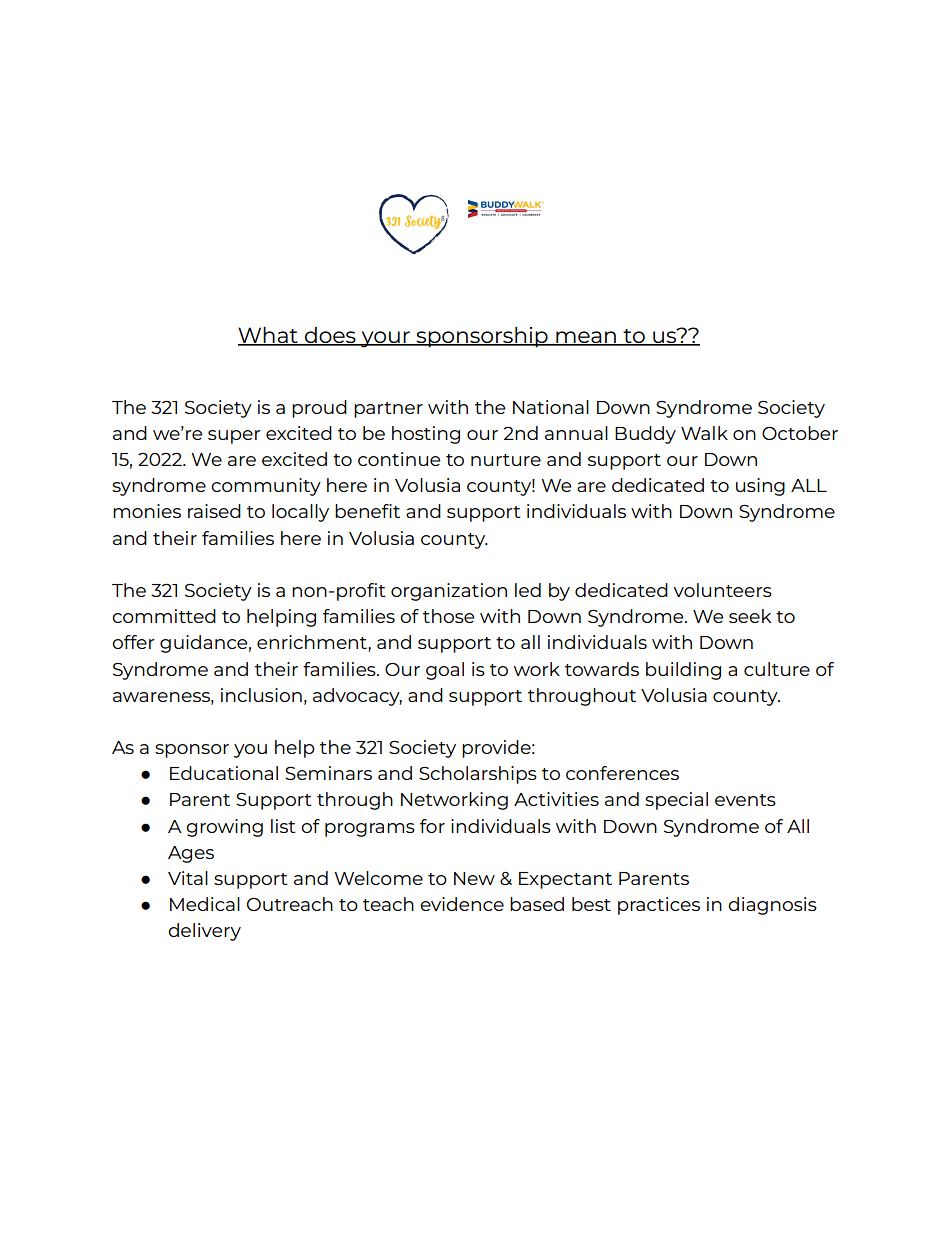 The height and width of the image is (1233, 952). I want to click on Scholarships, so click(478, 775).
